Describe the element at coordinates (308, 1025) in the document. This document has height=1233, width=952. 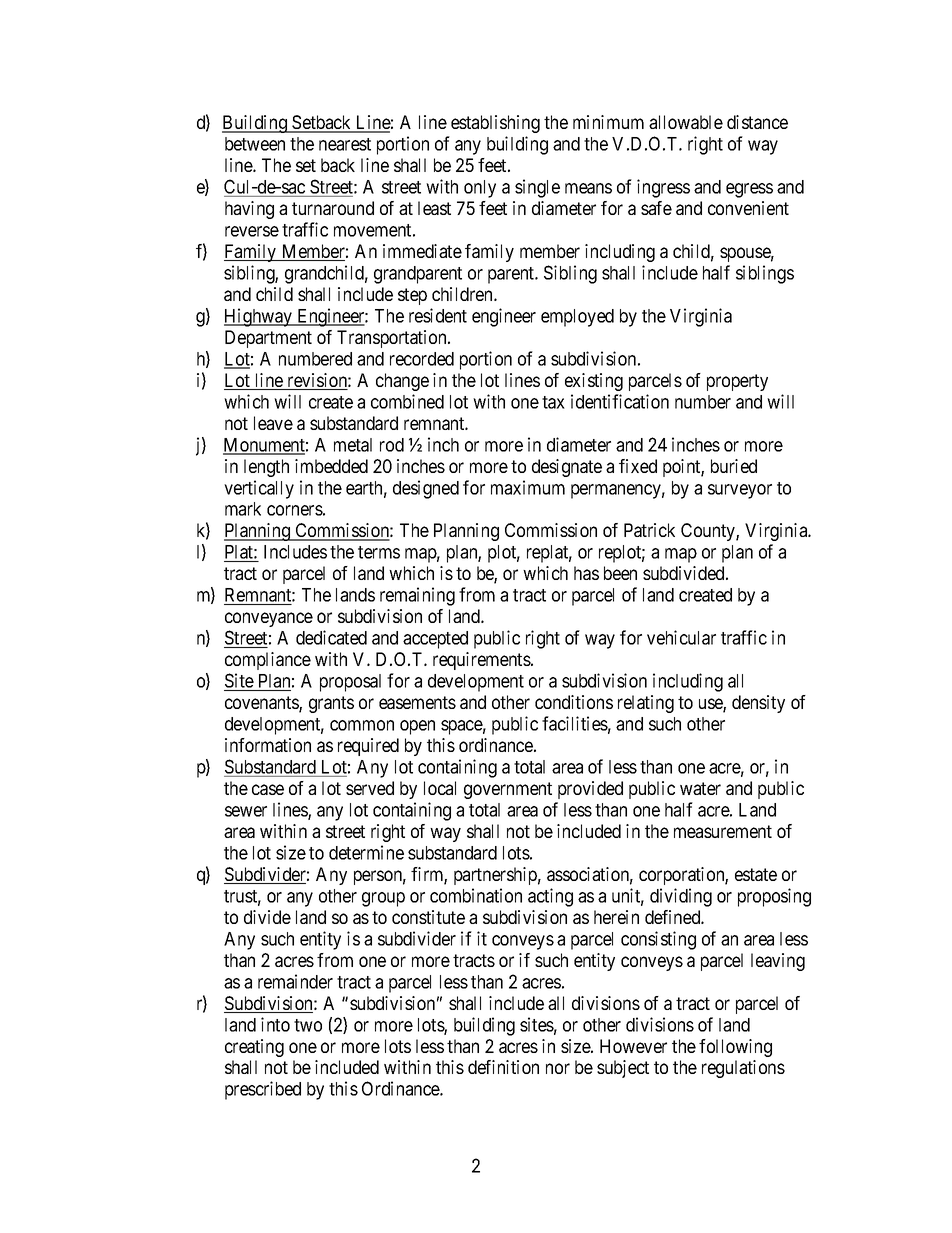
I see `two` at that location.
